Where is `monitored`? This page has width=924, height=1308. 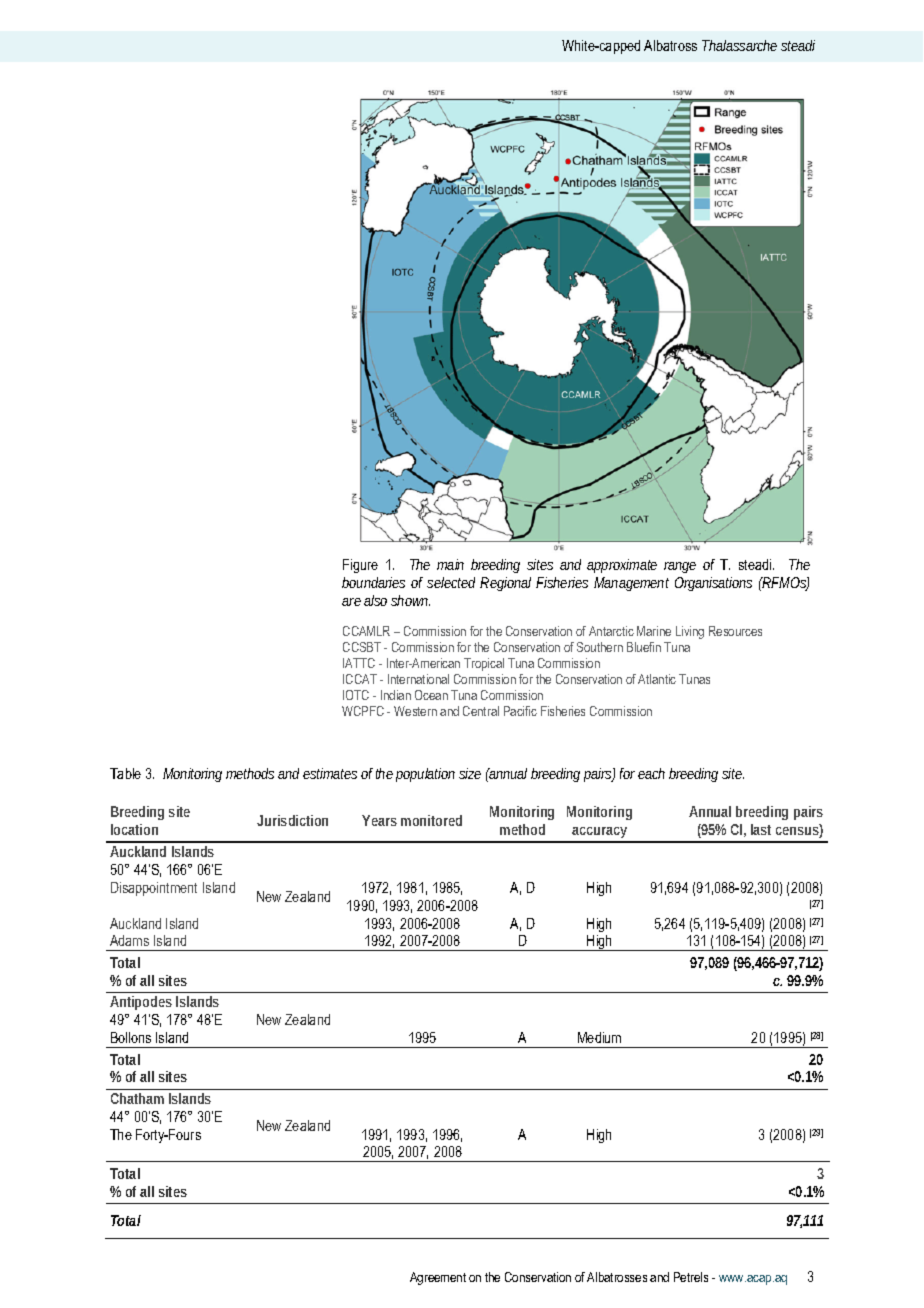 monitored is located at coordinates (431, 820).
